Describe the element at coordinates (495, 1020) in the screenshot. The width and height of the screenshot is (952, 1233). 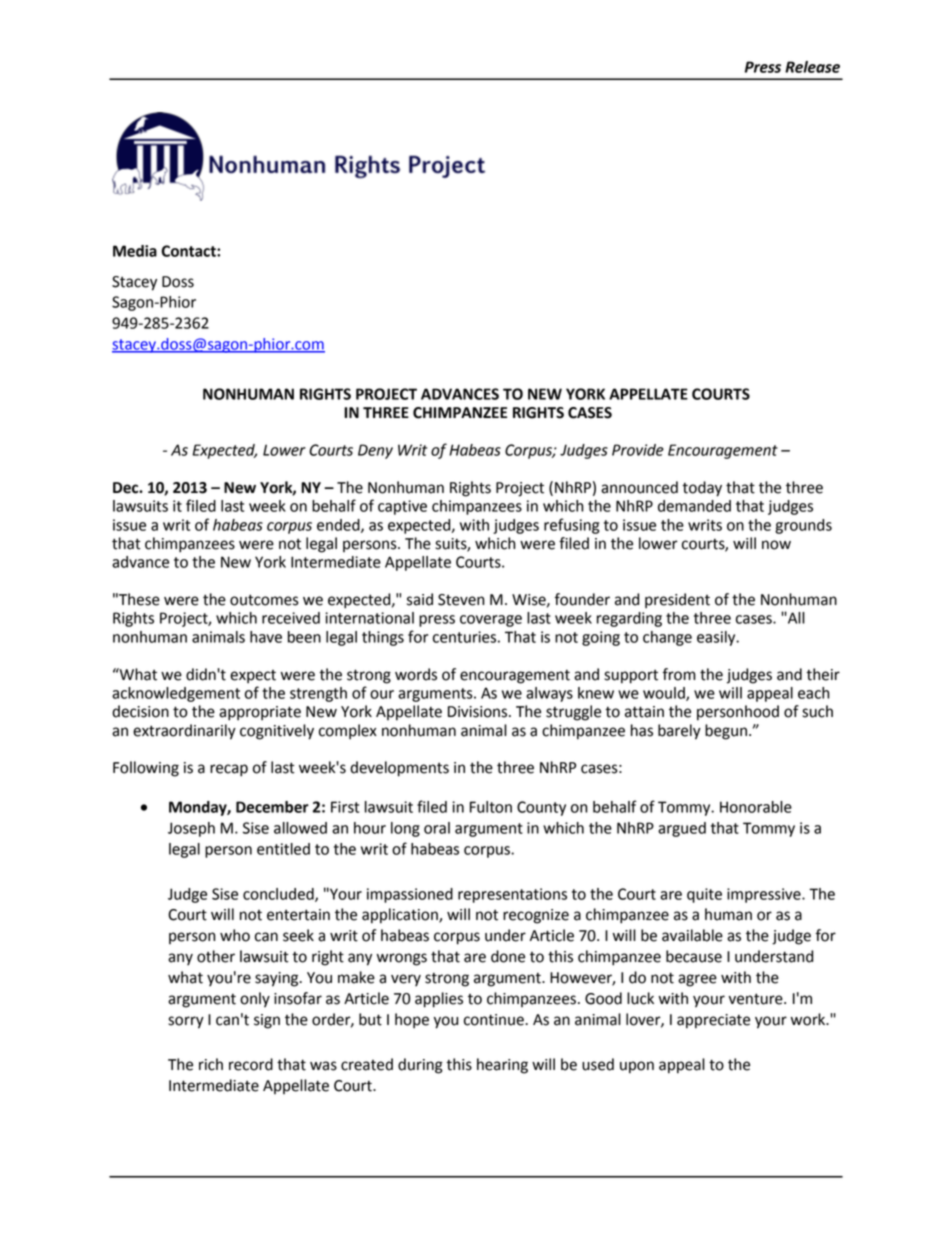
I see `continue` at that location.
